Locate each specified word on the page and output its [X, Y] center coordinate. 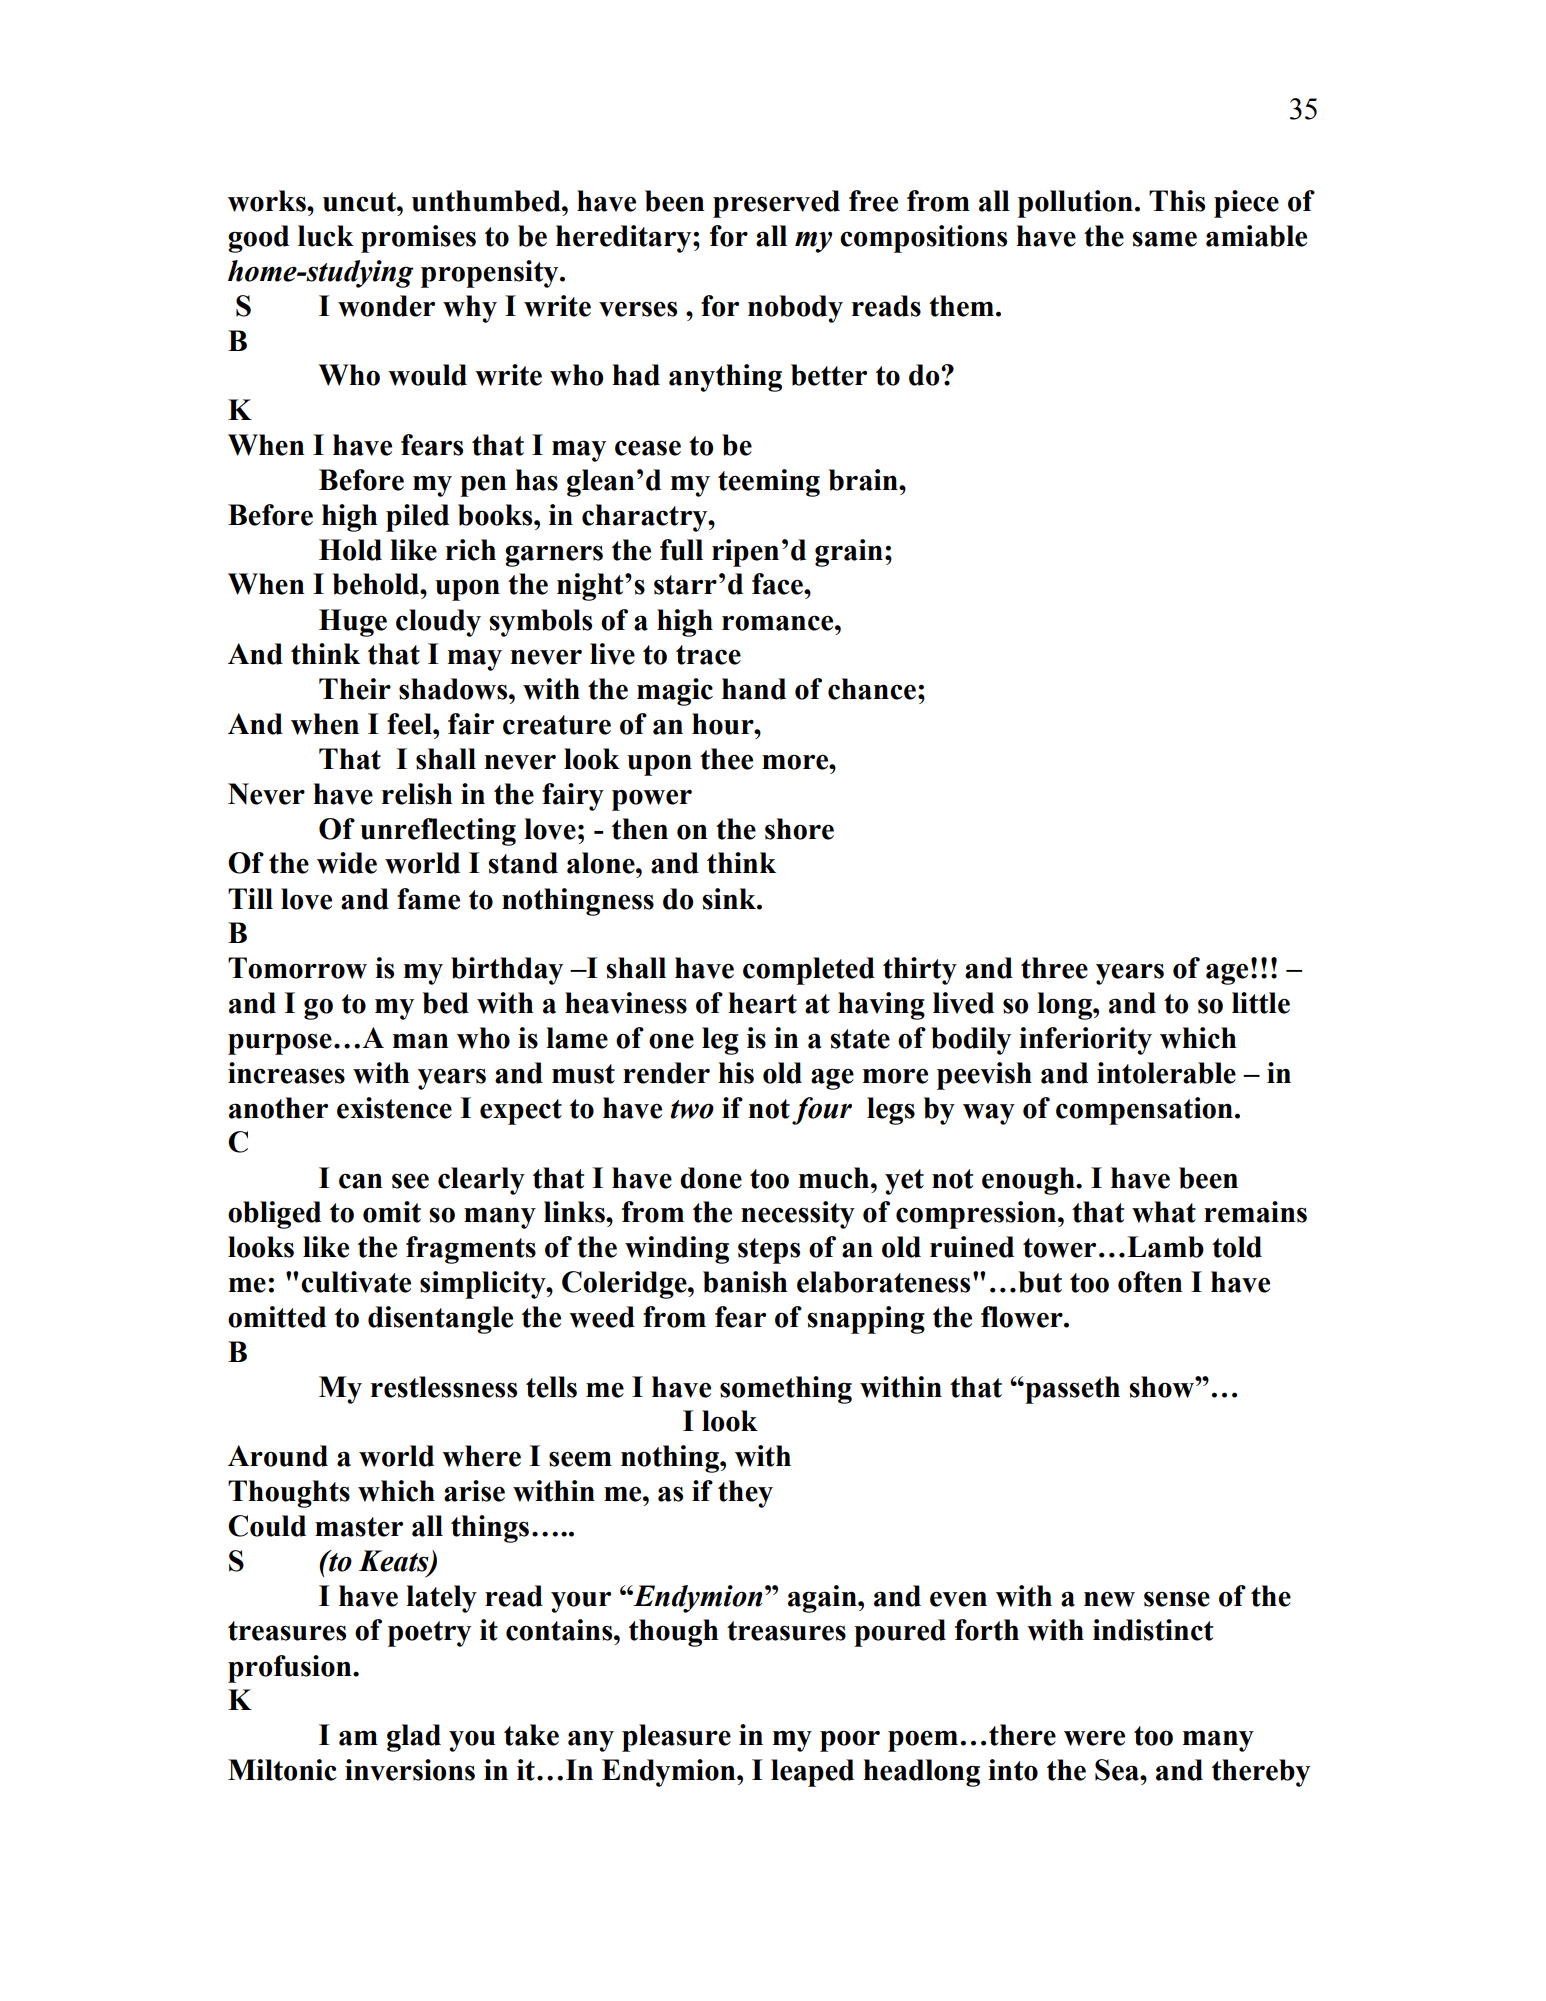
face [778, 584]
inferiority [1085, 1041]
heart [763, 1003]
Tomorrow [297, 968]
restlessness [444, 1387]
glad [414, 1738]
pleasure [676, 1738]
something [786, 1390]
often [1150, 1282]
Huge [353, 623]
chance [872, 689]
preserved [776, 204]
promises [418, 239]
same [1164, 239]
